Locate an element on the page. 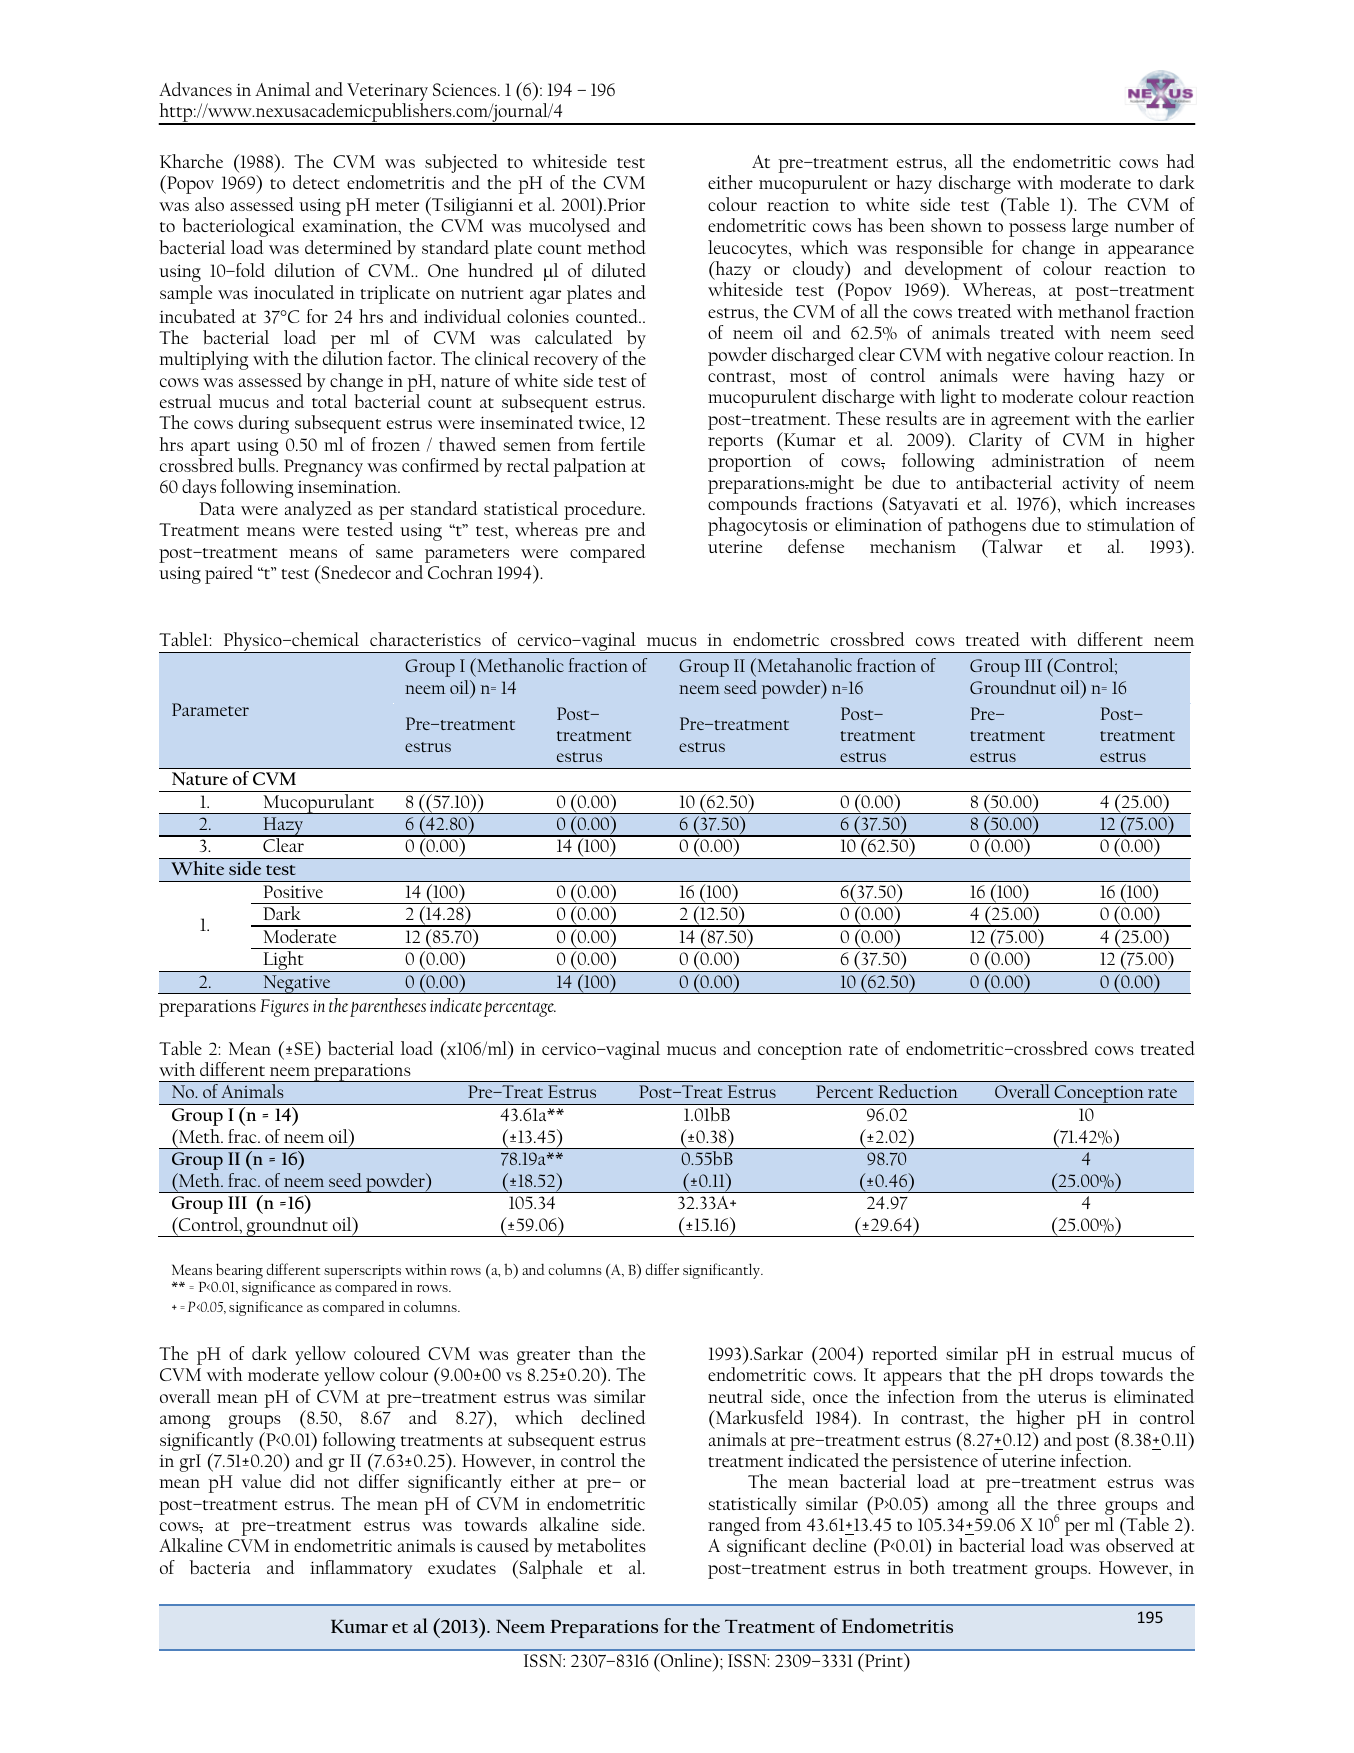 This page has height=1753, width=1354. mechanism is located at coordinates (913, 546).
